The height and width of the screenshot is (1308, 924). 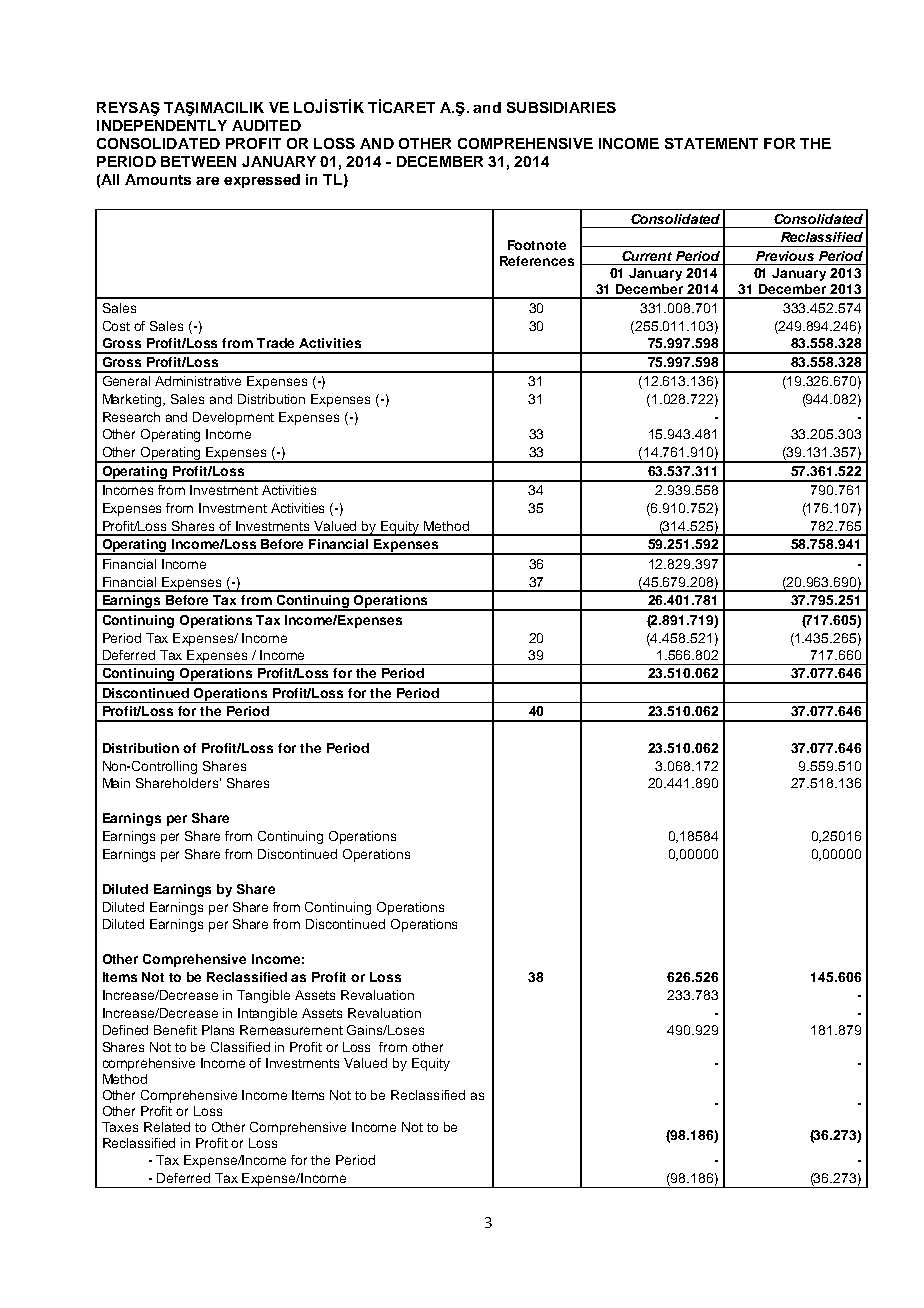 I want to click on Plans, so click(x=218, y=1030).
